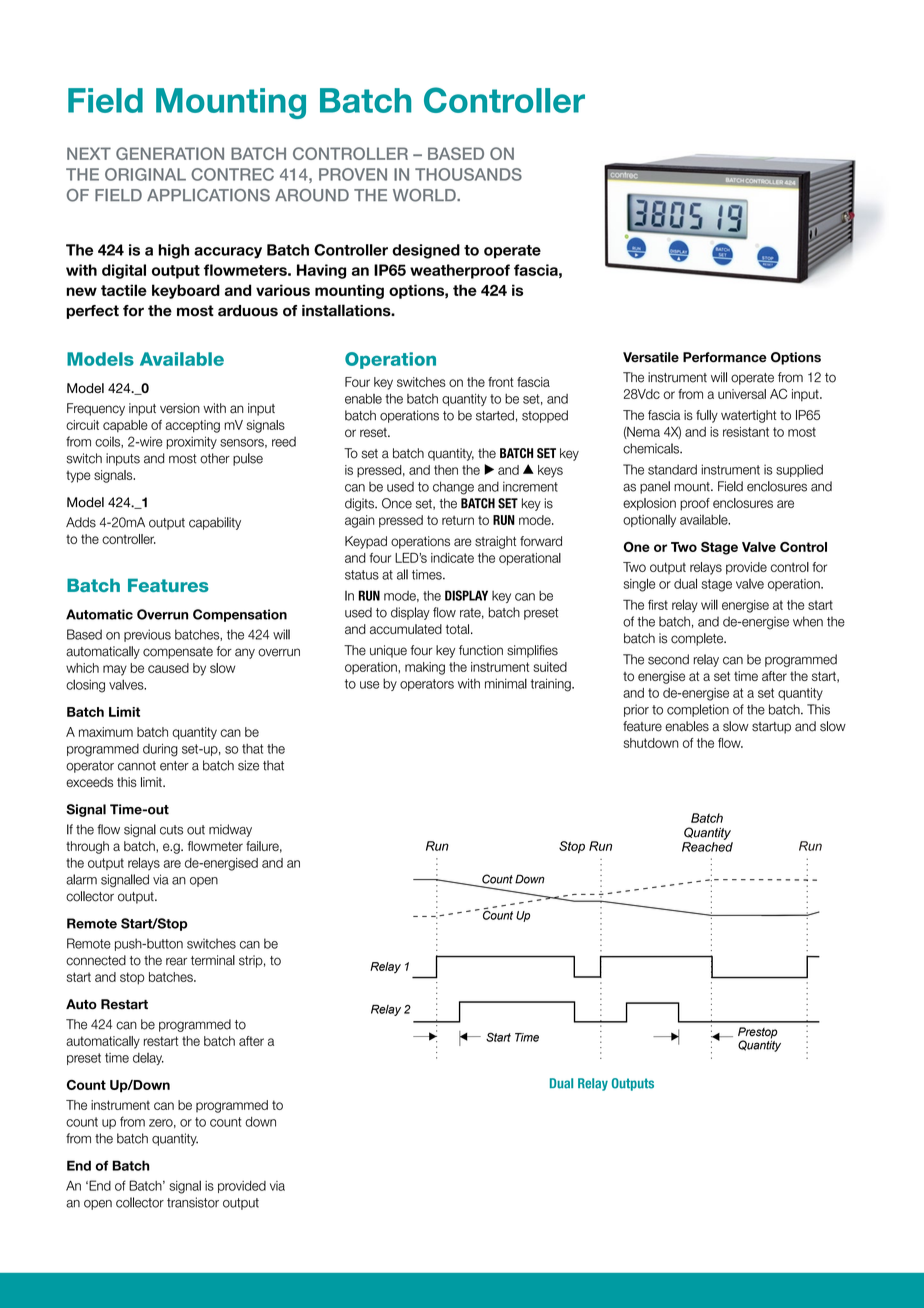 This screenshot has width=924, height=1308. Describe the element at coordinates (215, 523) in the screenshot. I see `capability` at that location.
